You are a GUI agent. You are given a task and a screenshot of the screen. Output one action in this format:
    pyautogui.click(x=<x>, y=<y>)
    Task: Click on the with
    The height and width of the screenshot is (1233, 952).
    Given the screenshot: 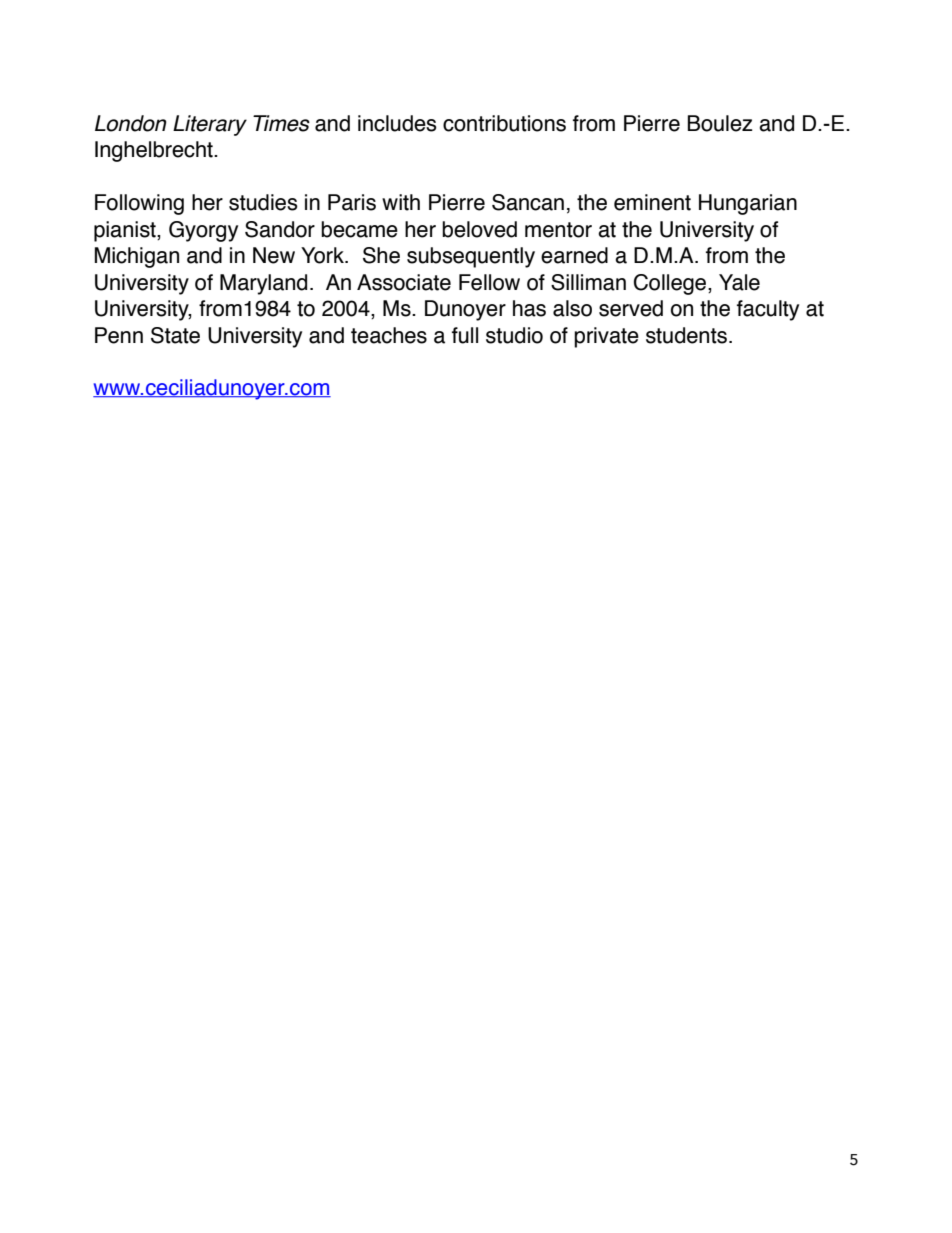 What is the action you would take?
    pyautogui.click(x=401, y=202)
